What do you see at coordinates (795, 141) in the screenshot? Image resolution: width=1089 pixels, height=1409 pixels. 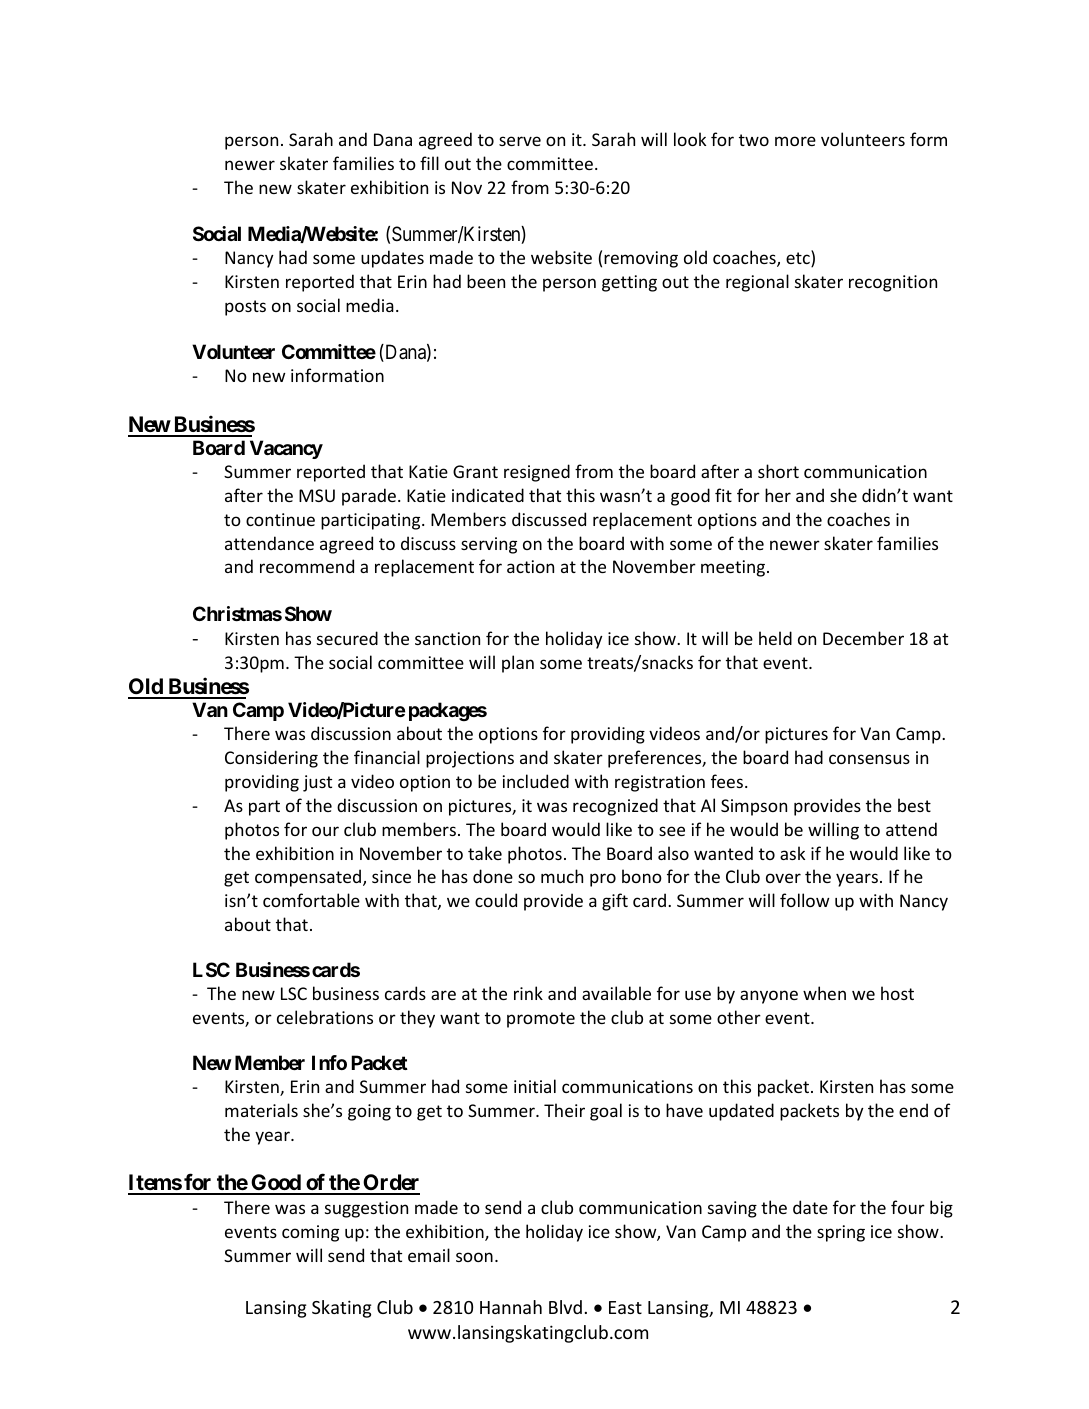 I see `more` at bounding box center [795, 141].
